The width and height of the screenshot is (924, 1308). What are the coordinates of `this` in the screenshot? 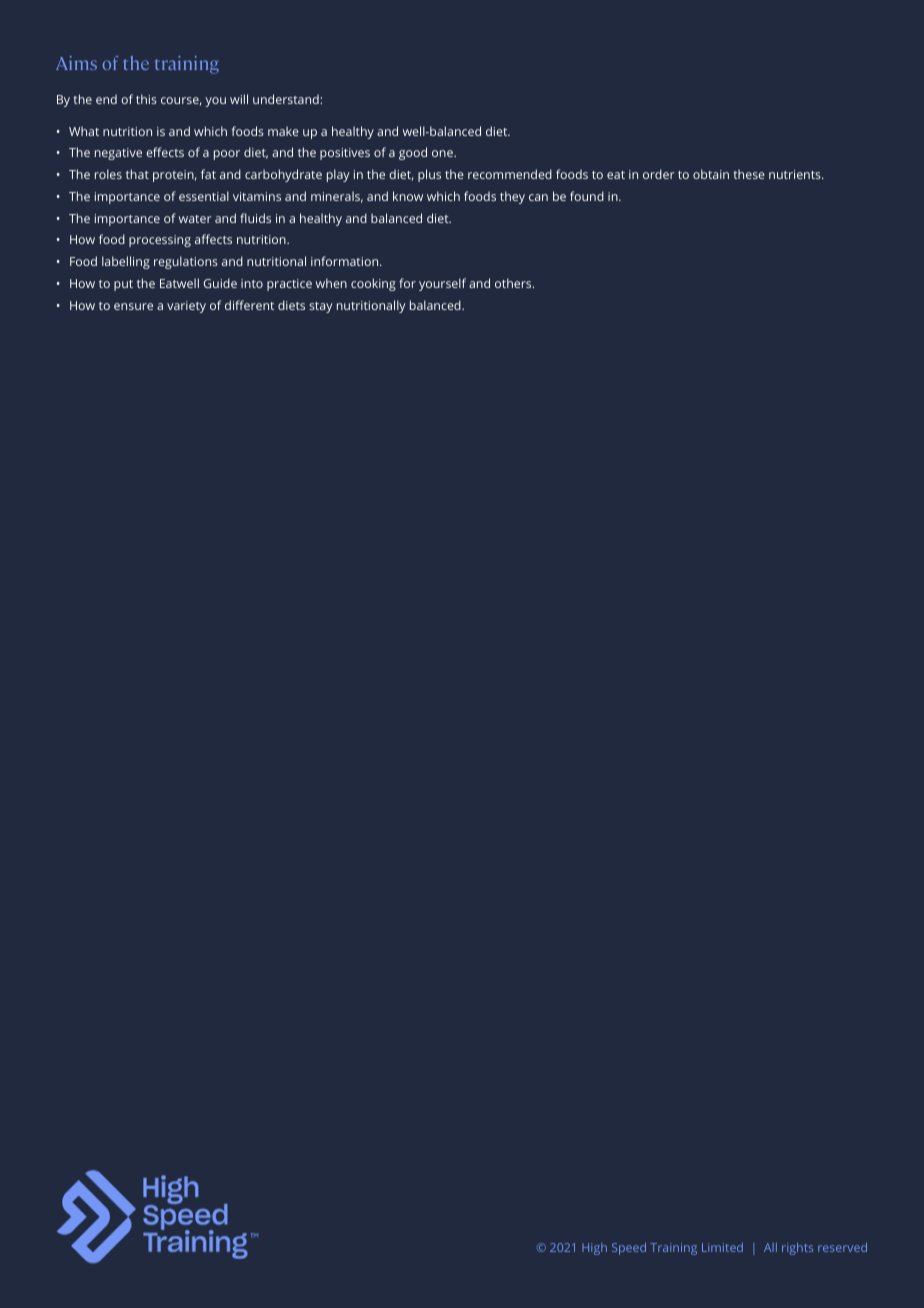 It's located at (146, 99).
